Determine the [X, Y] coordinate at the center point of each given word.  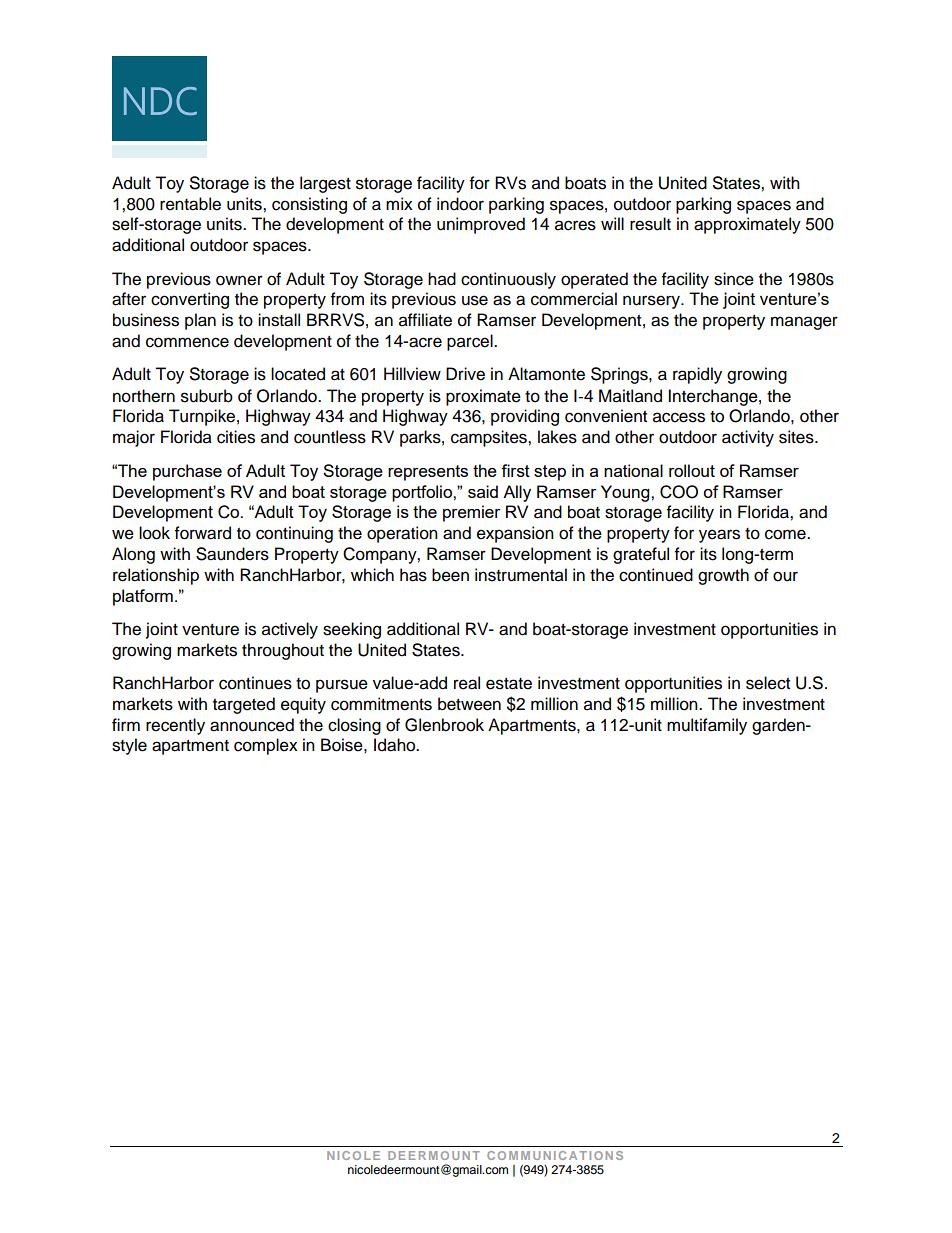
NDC [160, 101]
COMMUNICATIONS [555, 1155]
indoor [460, 204]
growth [723, 576]
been [450, 575]
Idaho [395, 745]
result [650, 224]
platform [143, 597]
